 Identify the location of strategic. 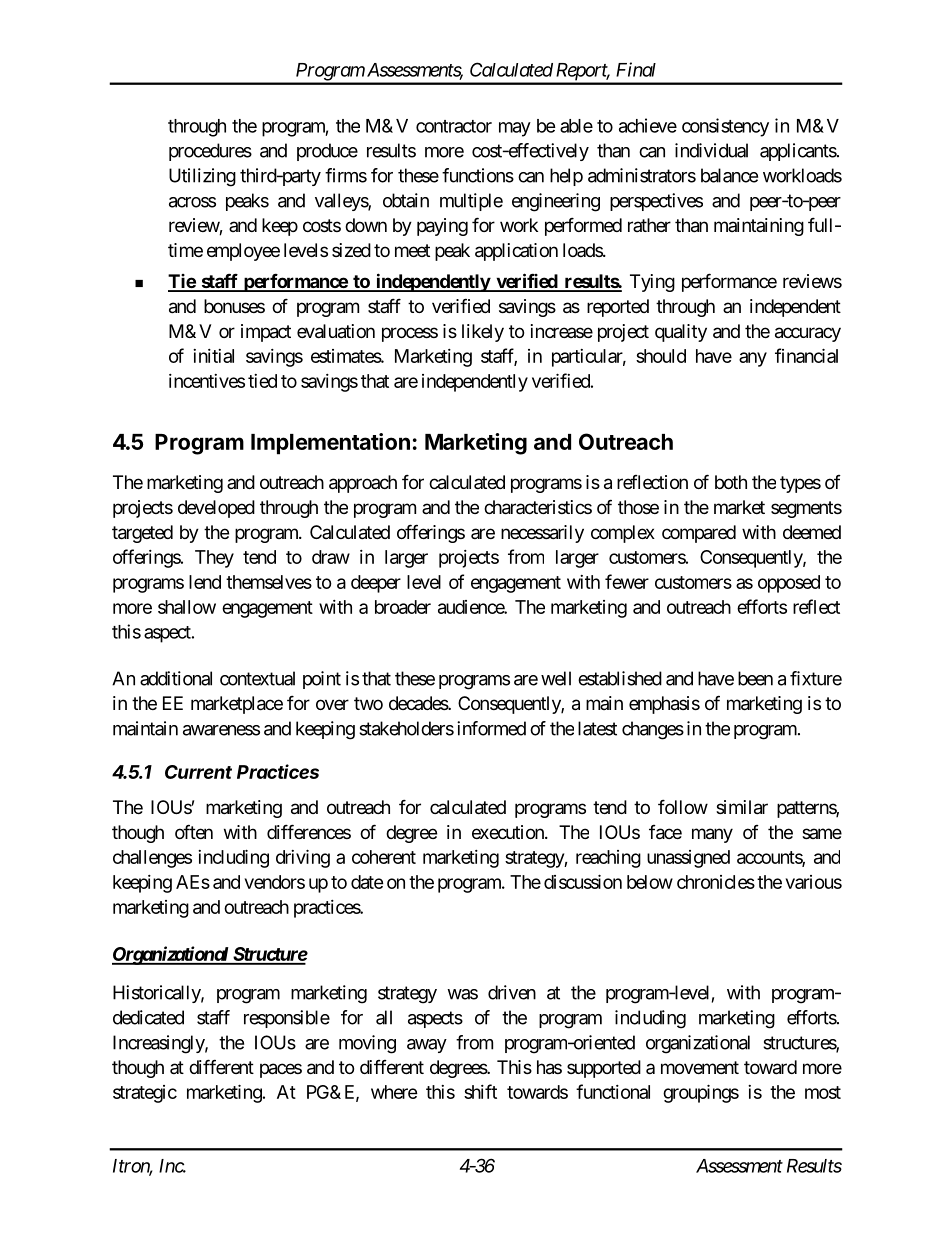
(145, 1094).
